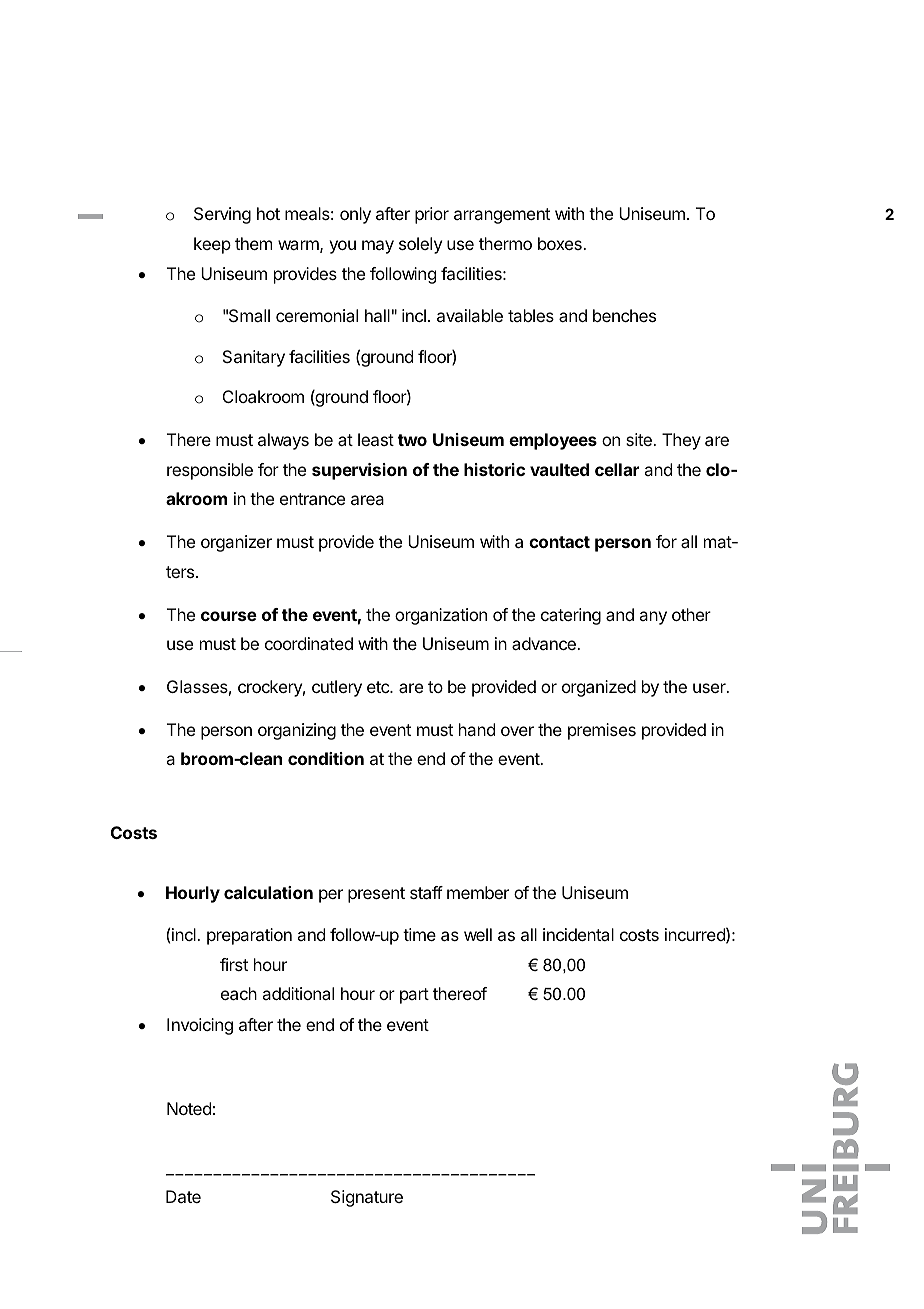  What do you see at coordinates (426, 892) in the page?
I see `staff` at bounding box center [426, 892].
